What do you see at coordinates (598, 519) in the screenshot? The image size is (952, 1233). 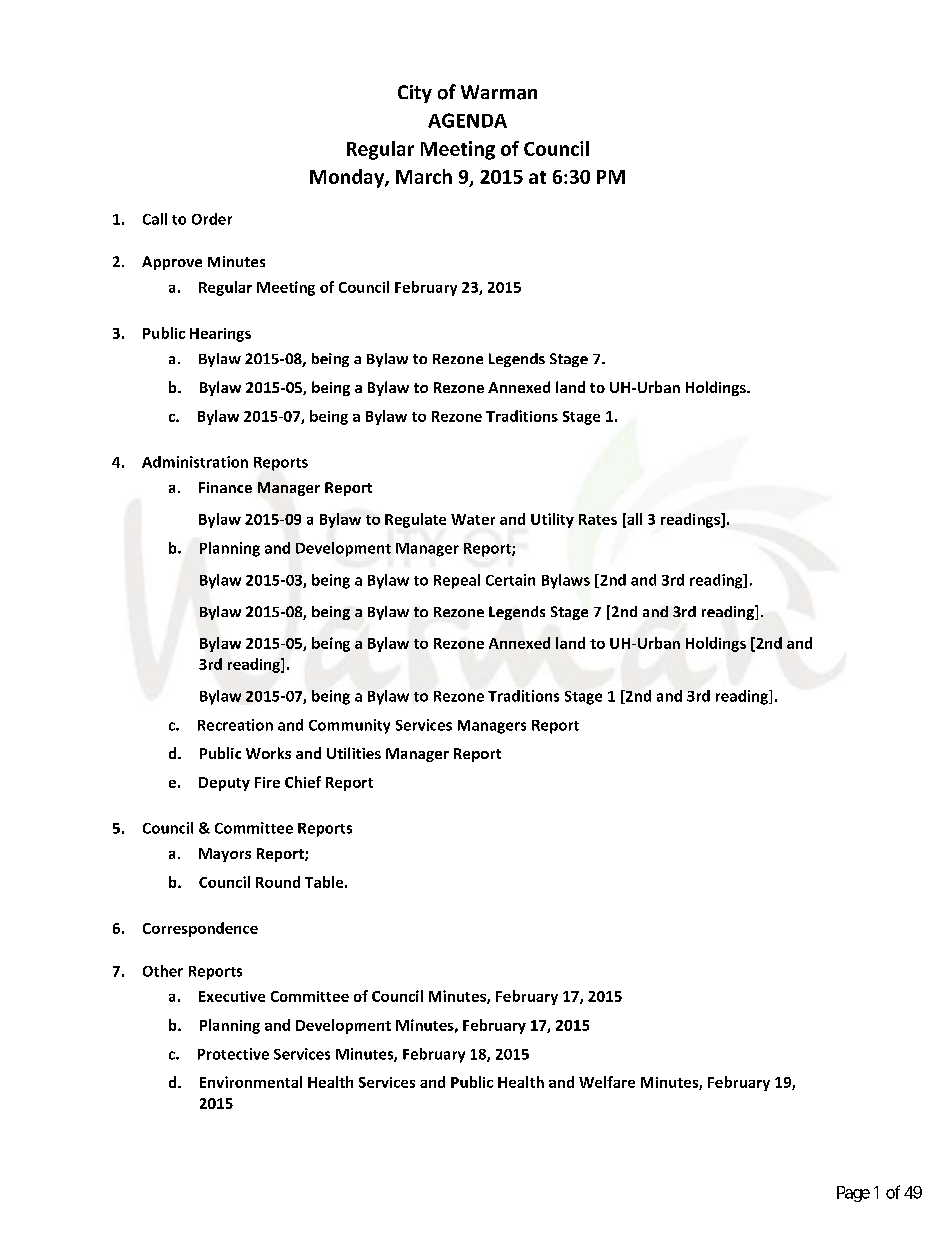 I see `Rates` at bounding box center [598, 519].
